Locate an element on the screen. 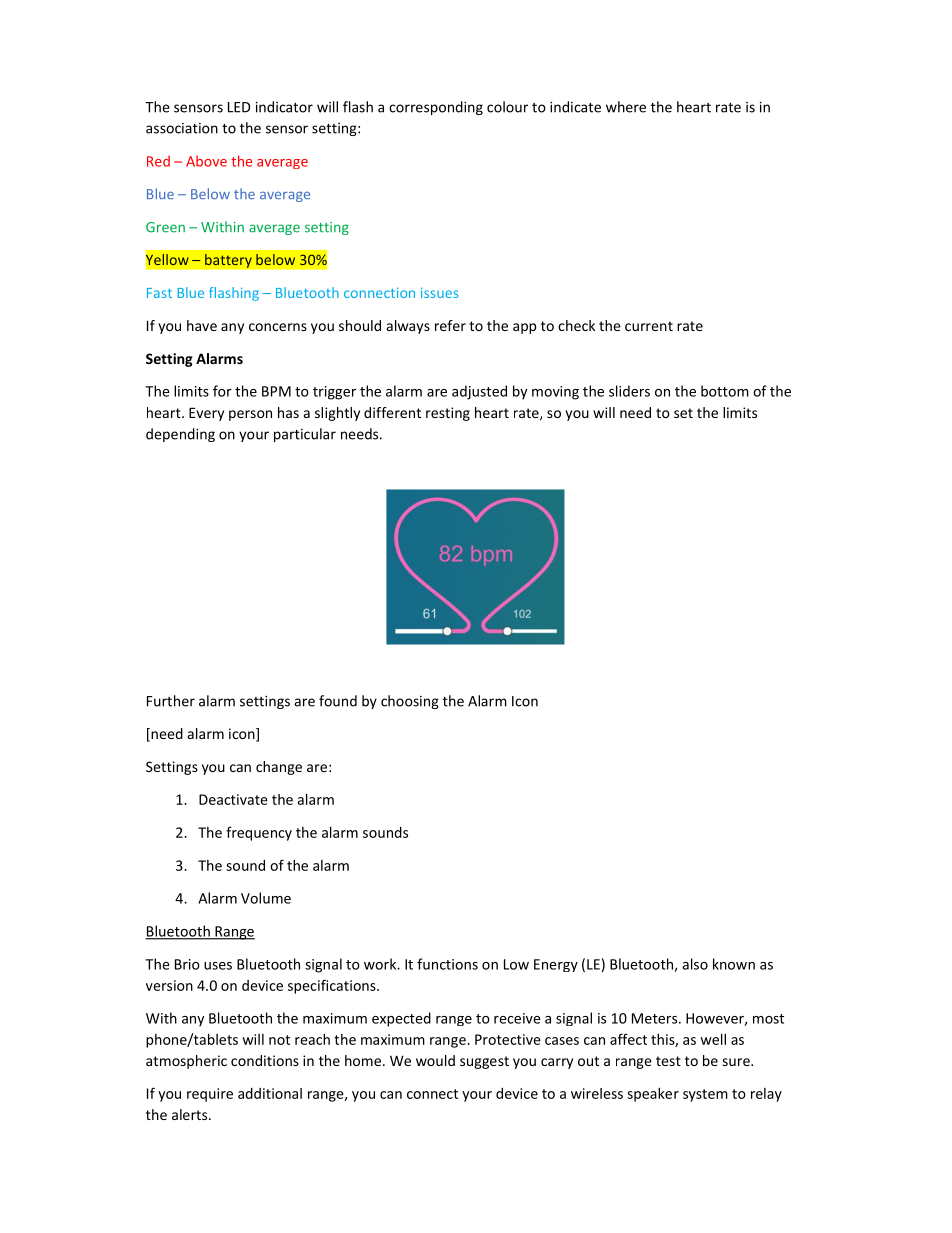 This screenshot has height=1233, width=952. choosing is located at coordinates (410, 702).
